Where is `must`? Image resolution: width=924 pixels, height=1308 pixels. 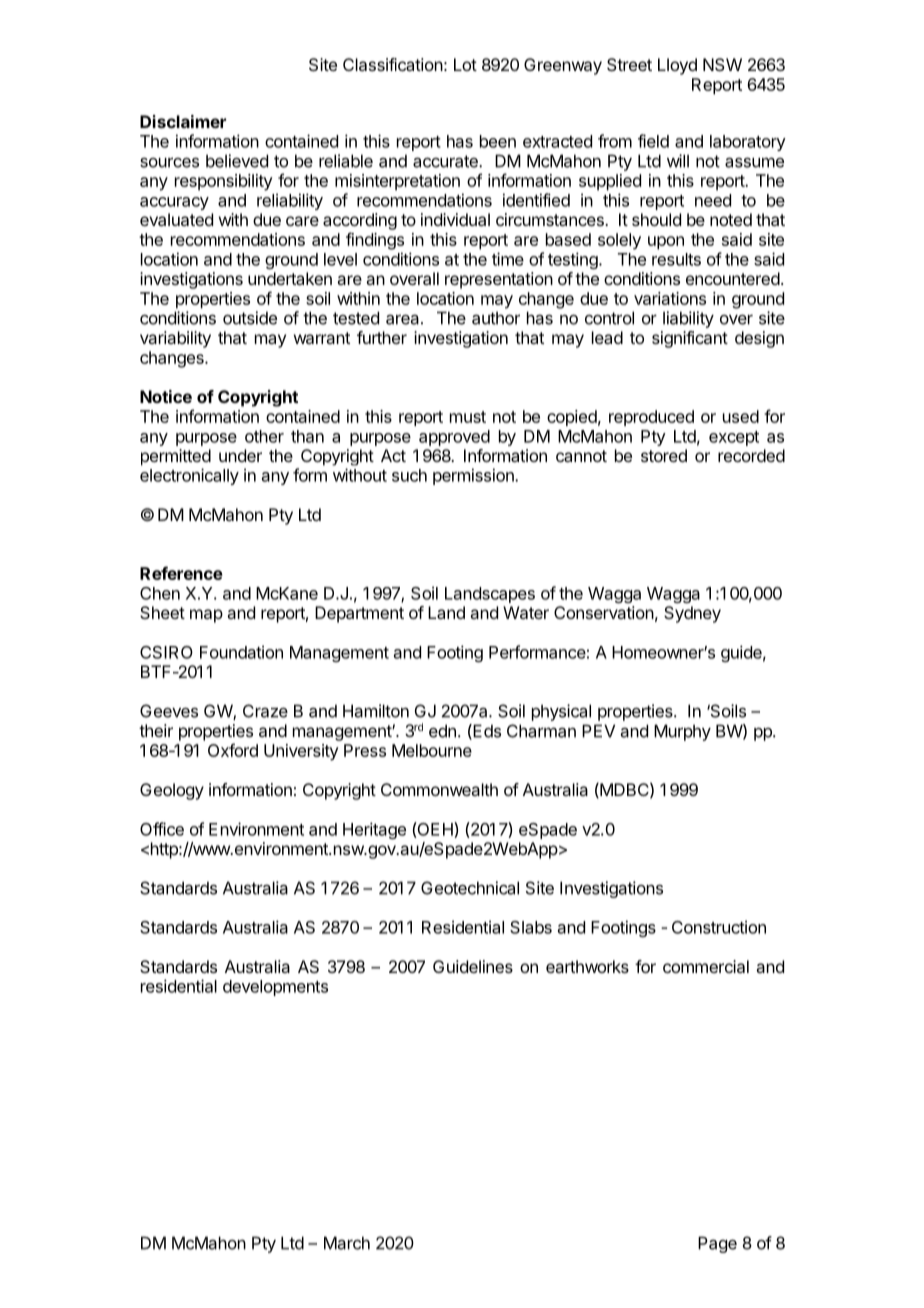
must is located at coordinates (468, 417).
